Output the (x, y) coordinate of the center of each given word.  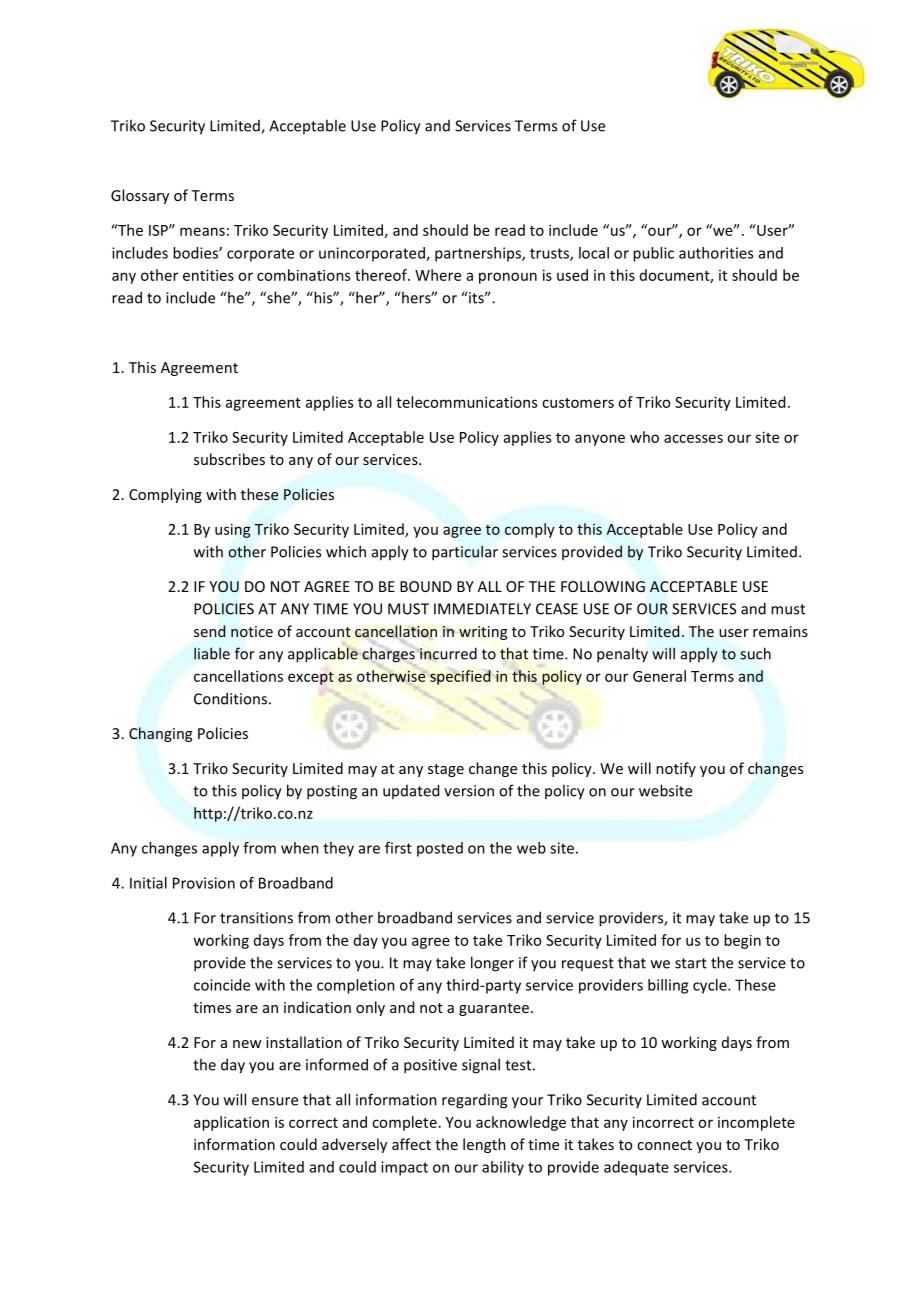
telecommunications (466, 402)
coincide (222, 985)
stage (446, 770)
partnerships (479, 254)
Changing (160, 734)
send (209, 631)
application (231, 1123)
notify (676, 769)
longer (492, 964)
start (691, 963)
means (202, 231)
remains (780, 631)
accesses (693, 438)
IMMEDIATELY (482, 609)
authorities (716, 253)
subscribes (229, 459)
